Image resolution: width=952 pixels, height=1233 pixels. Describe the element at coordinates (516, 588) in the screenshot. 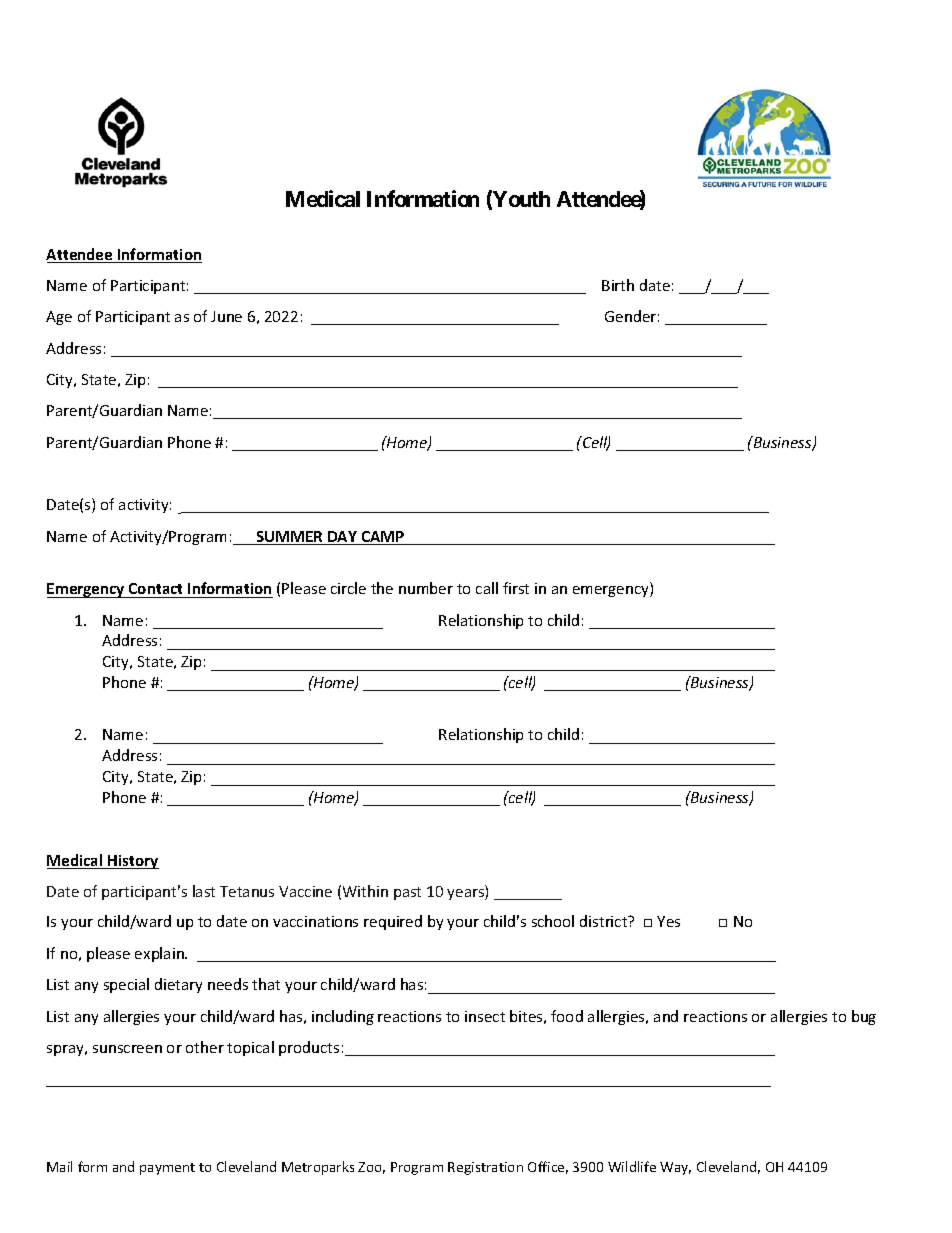

I see `first` at that location.
